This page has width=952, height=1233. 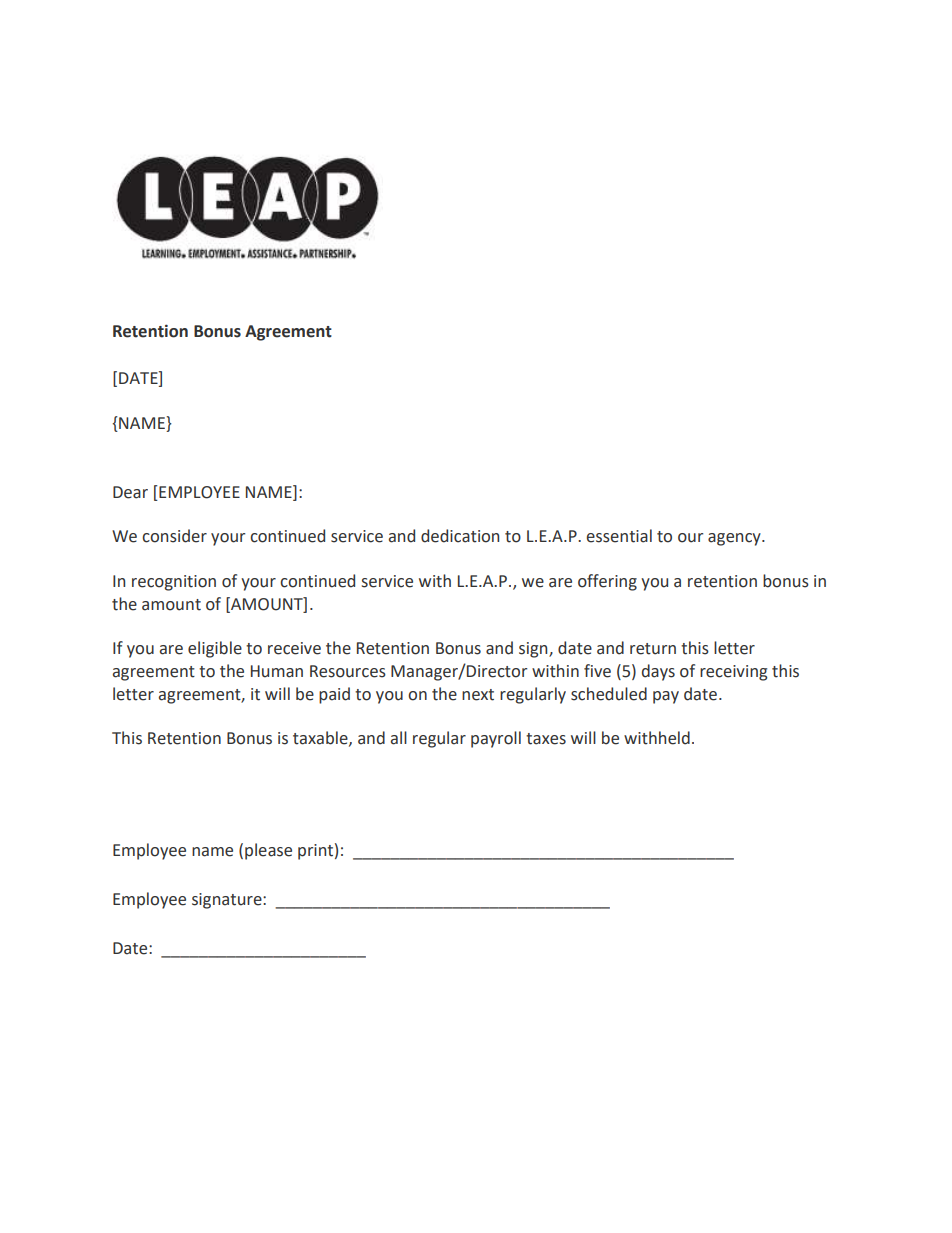 I want to click on dedication, so click(x=460, y=536).
